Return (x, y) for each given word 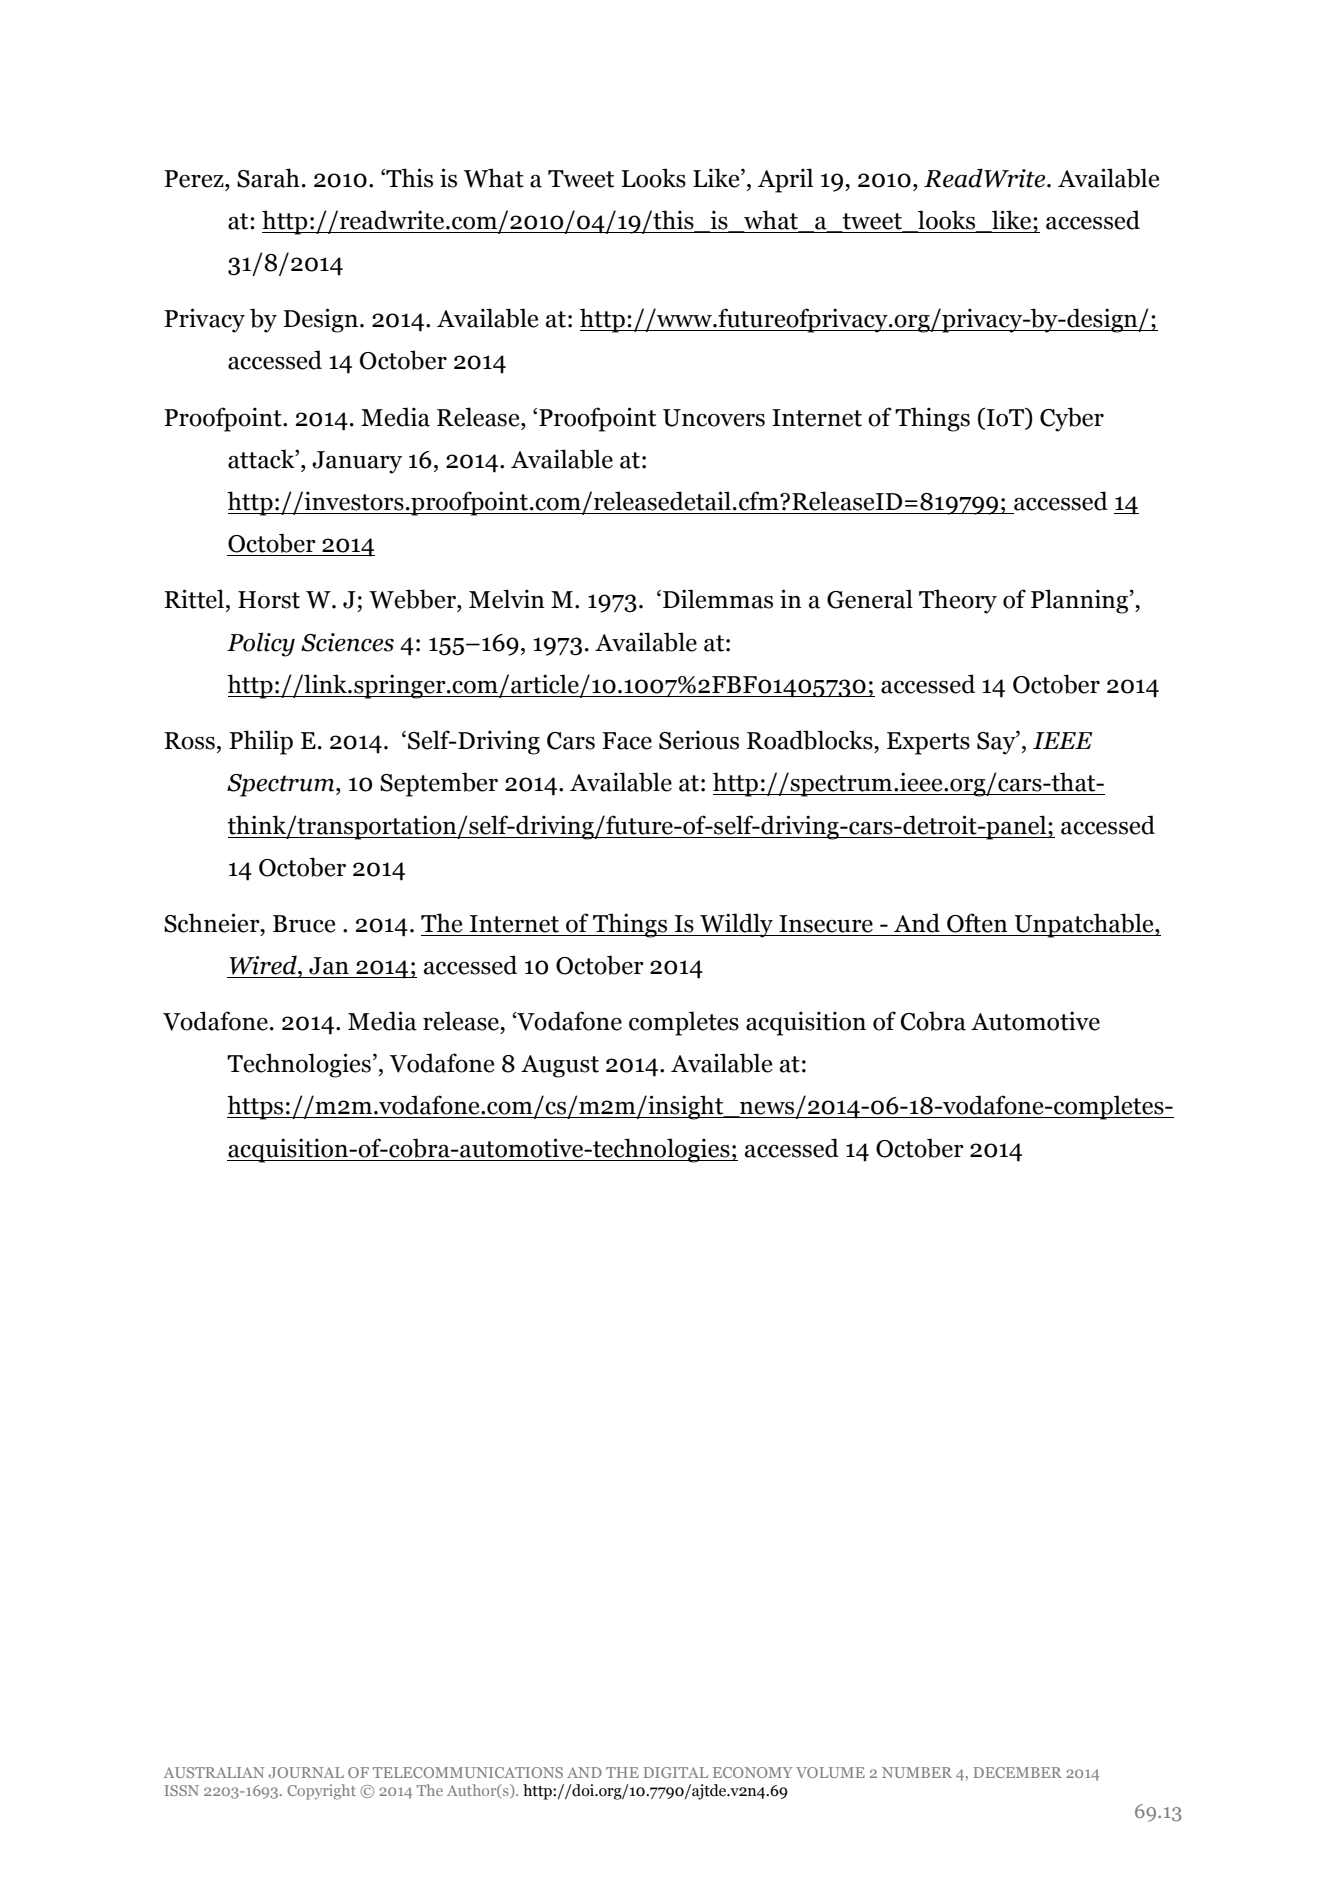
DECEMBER (1018, 1772)
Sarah (268, 178)
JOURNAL (306, 1772)
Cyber (1072, 419)
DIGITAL (676, 1772)
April (785, 180)
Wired (264, 965)
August (560, 1066)
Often (977, 923)
